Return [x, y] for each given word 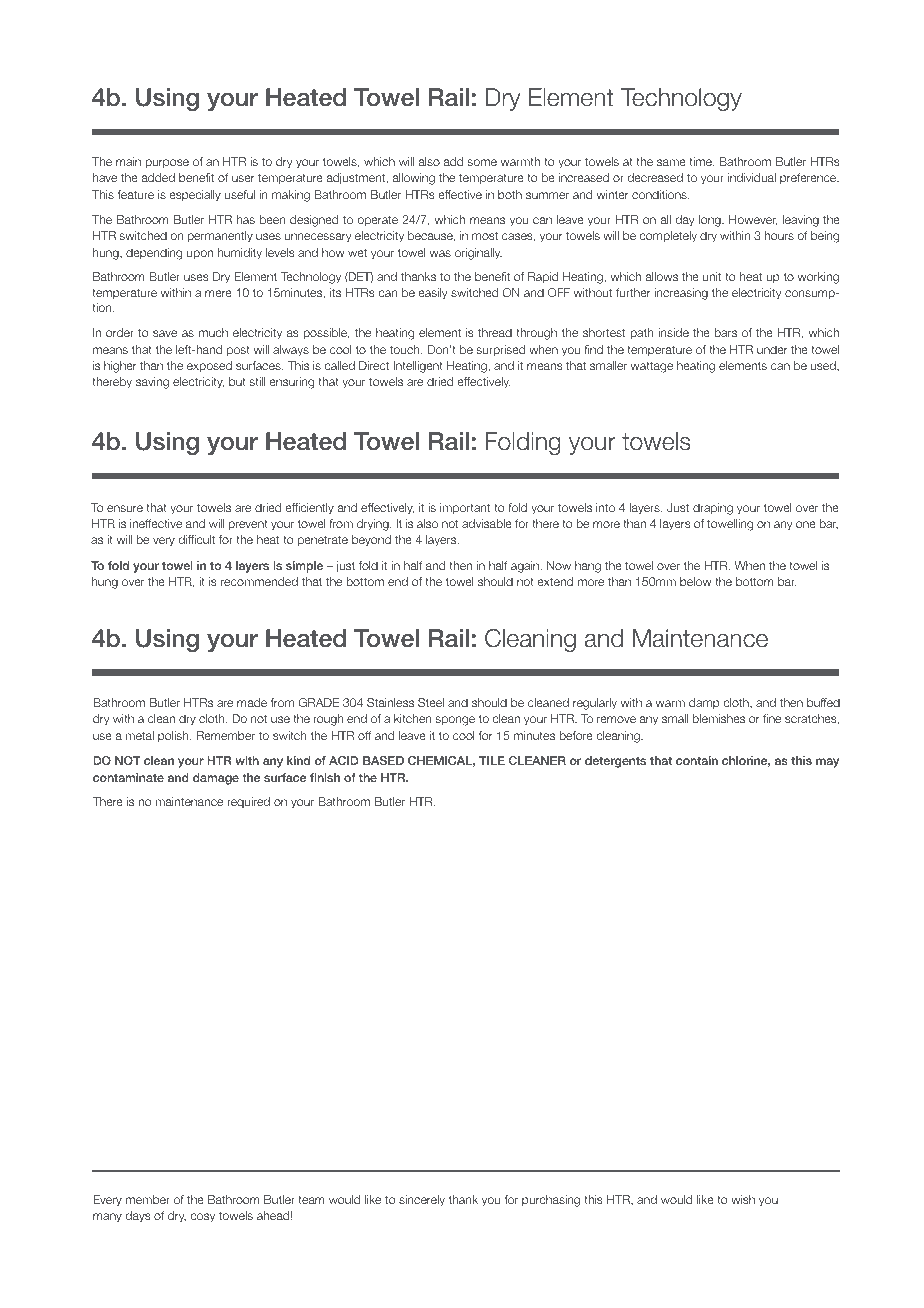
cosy [202, 1218]
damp [704, 703]
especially [195, 196]
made [252, 702]
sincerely [422, 1201]
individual [752, 177]
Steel [431, 702]
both [510, 194]
